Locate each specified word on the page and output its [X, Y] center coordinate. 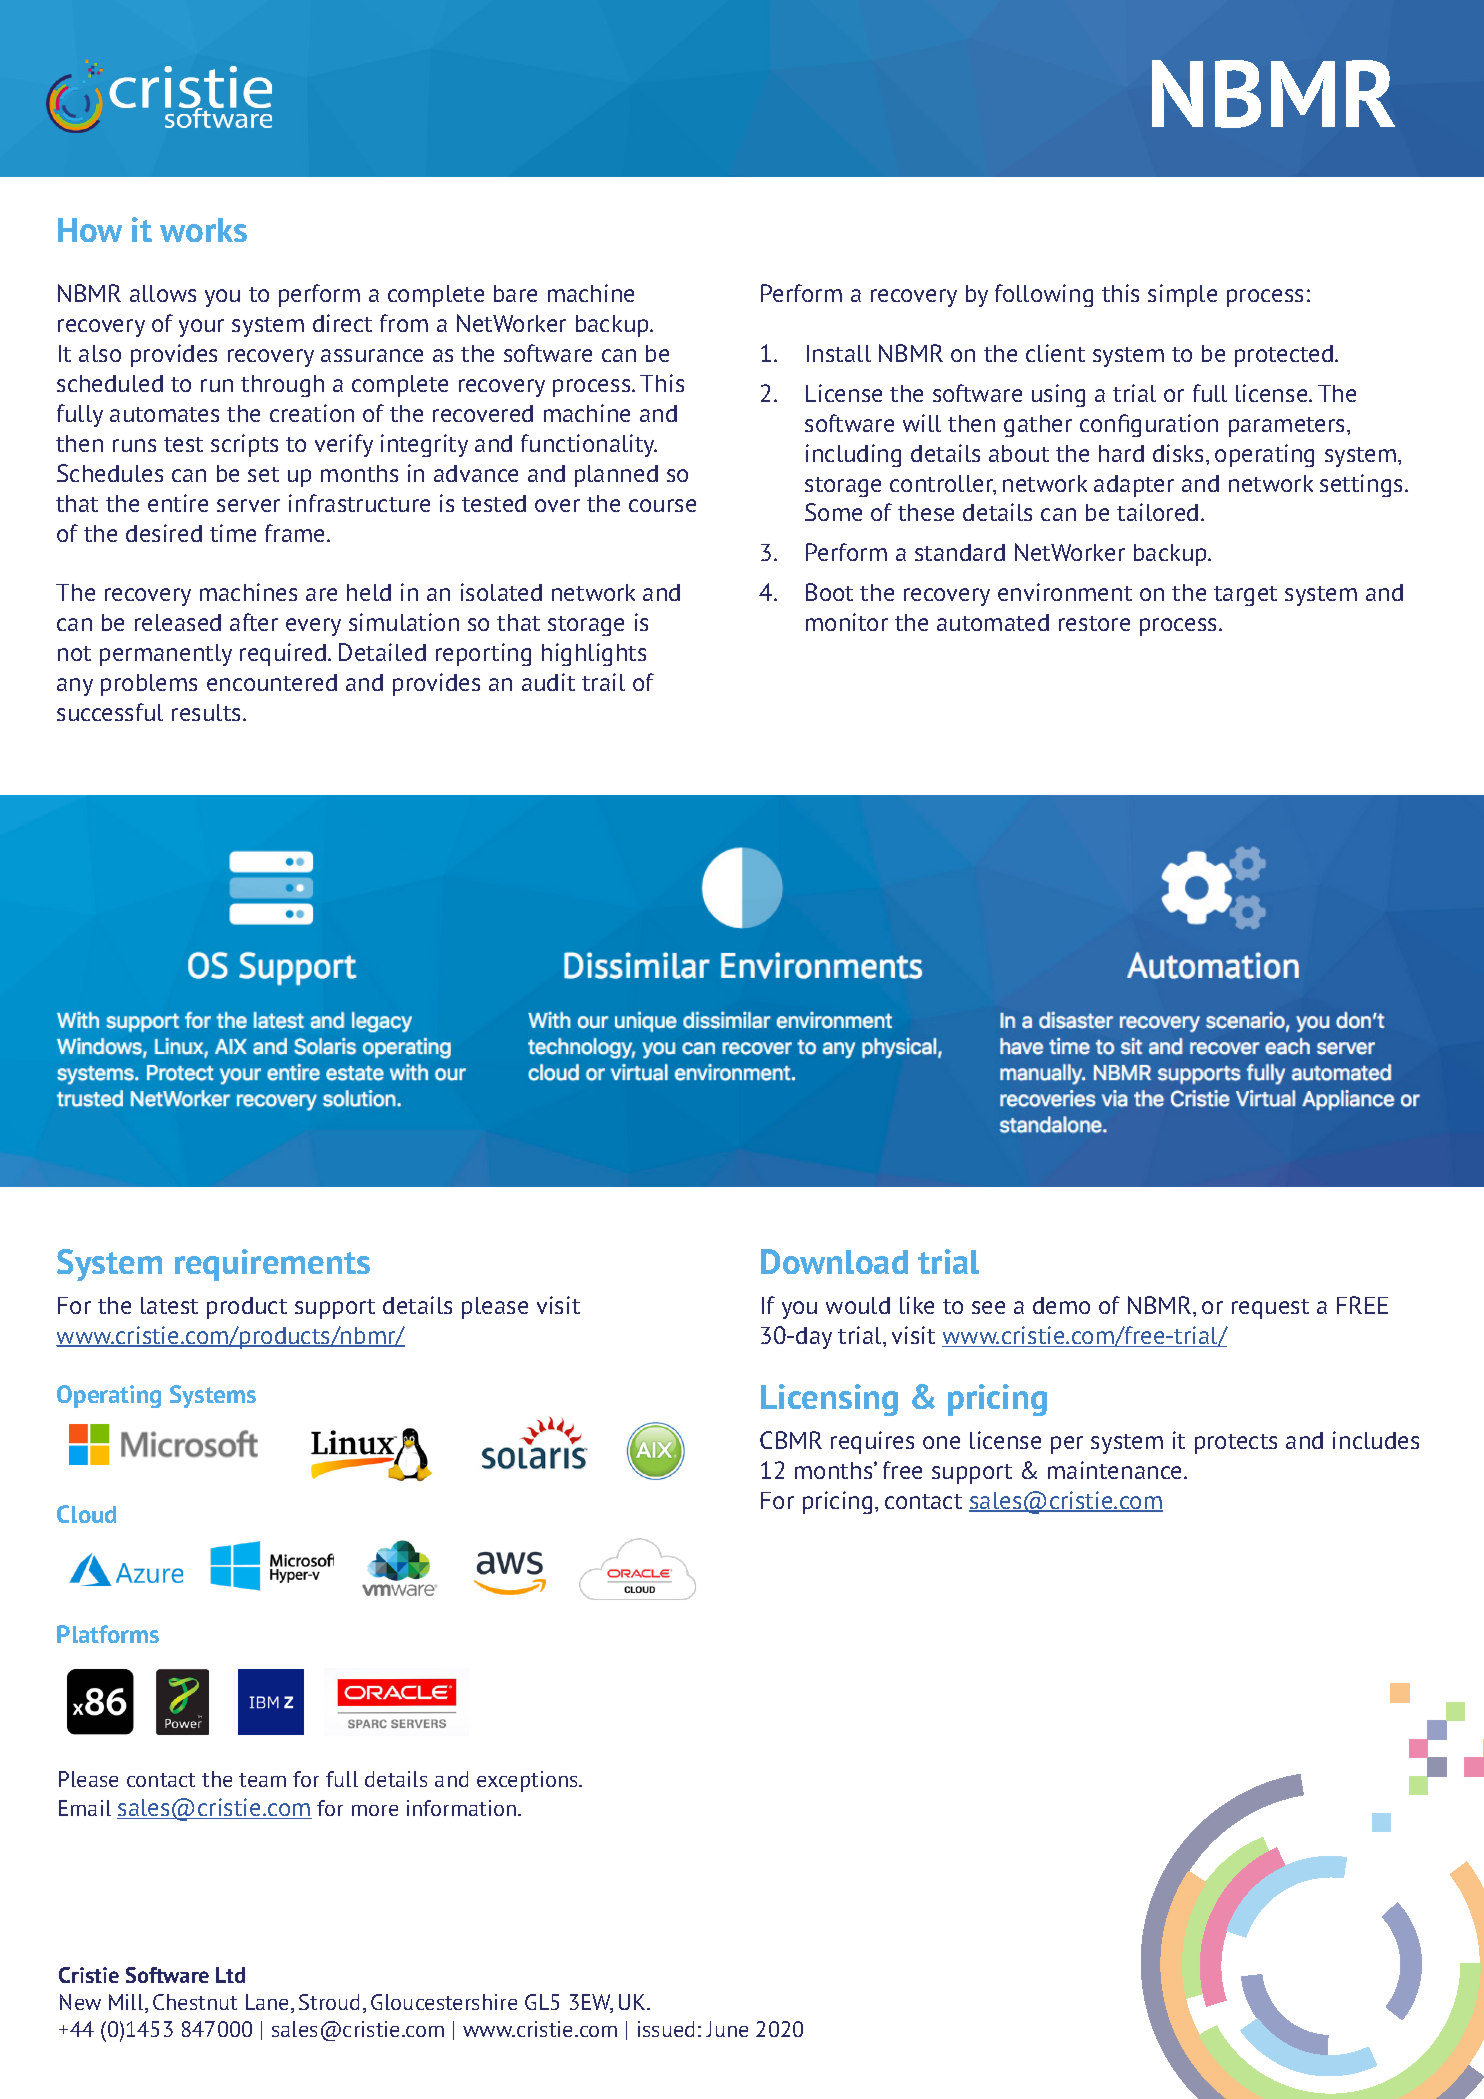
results [206, 712]
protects [1236, 1444]
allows [163, 293]
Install [839, 353]
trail [603, 682]
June [727, 2029]
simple [1182, 295]
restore [1094, 623]
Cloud [86, 1514]
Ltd [230, 1975]
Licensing [829, 1400]
